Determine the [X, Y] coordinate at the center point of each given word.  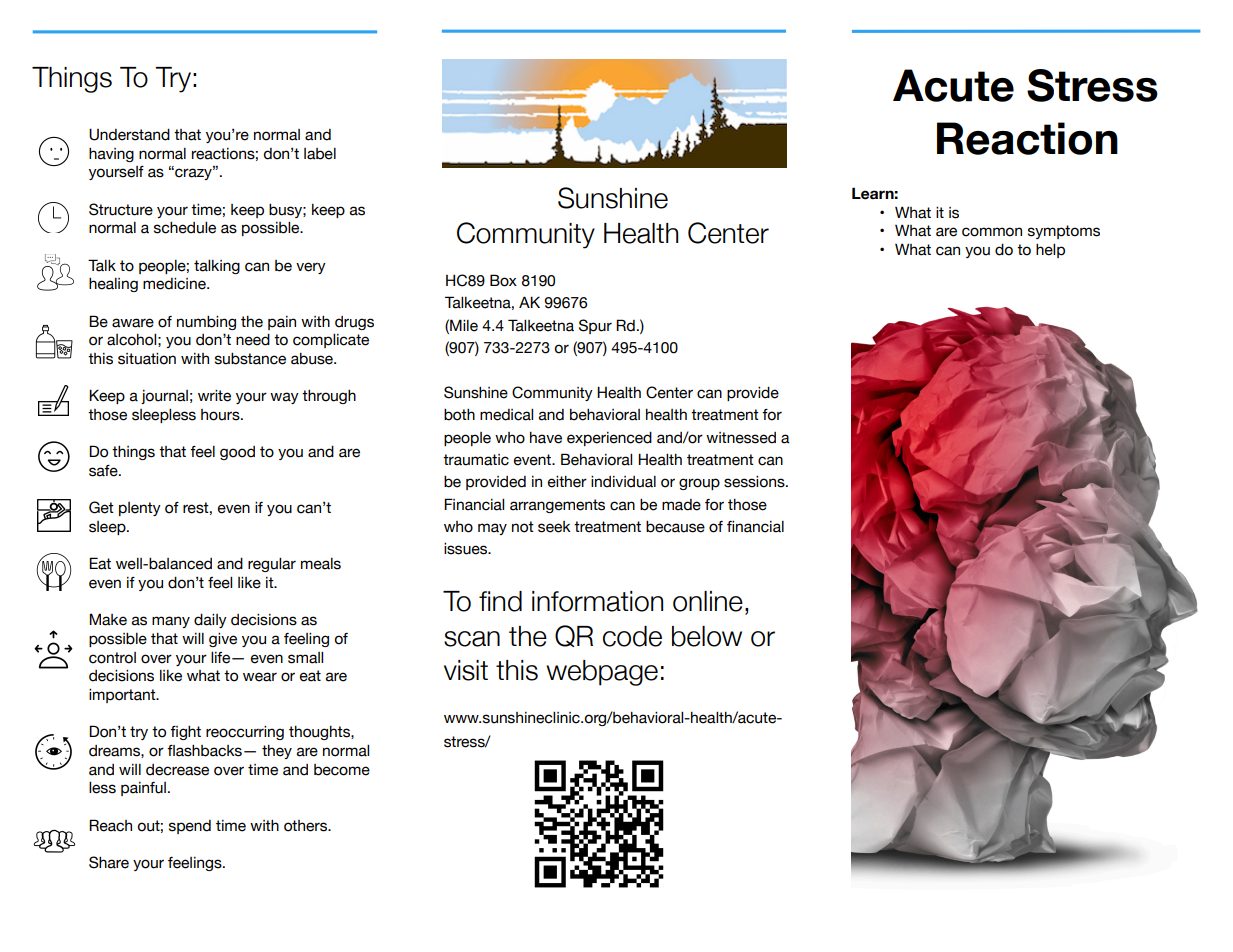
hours [221, 415]
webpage [602, 673]
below [707, 636]
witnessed [741, 438]
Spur [595, 326]
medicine [175, 284]
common [992, 232]
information [597, 601]
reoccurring [245, 733]
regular [272, 565]
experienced [609, 439]
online [708, 601]
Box [503, 280]
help [1050, 251]
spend [190, 827]
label [320, 154]
